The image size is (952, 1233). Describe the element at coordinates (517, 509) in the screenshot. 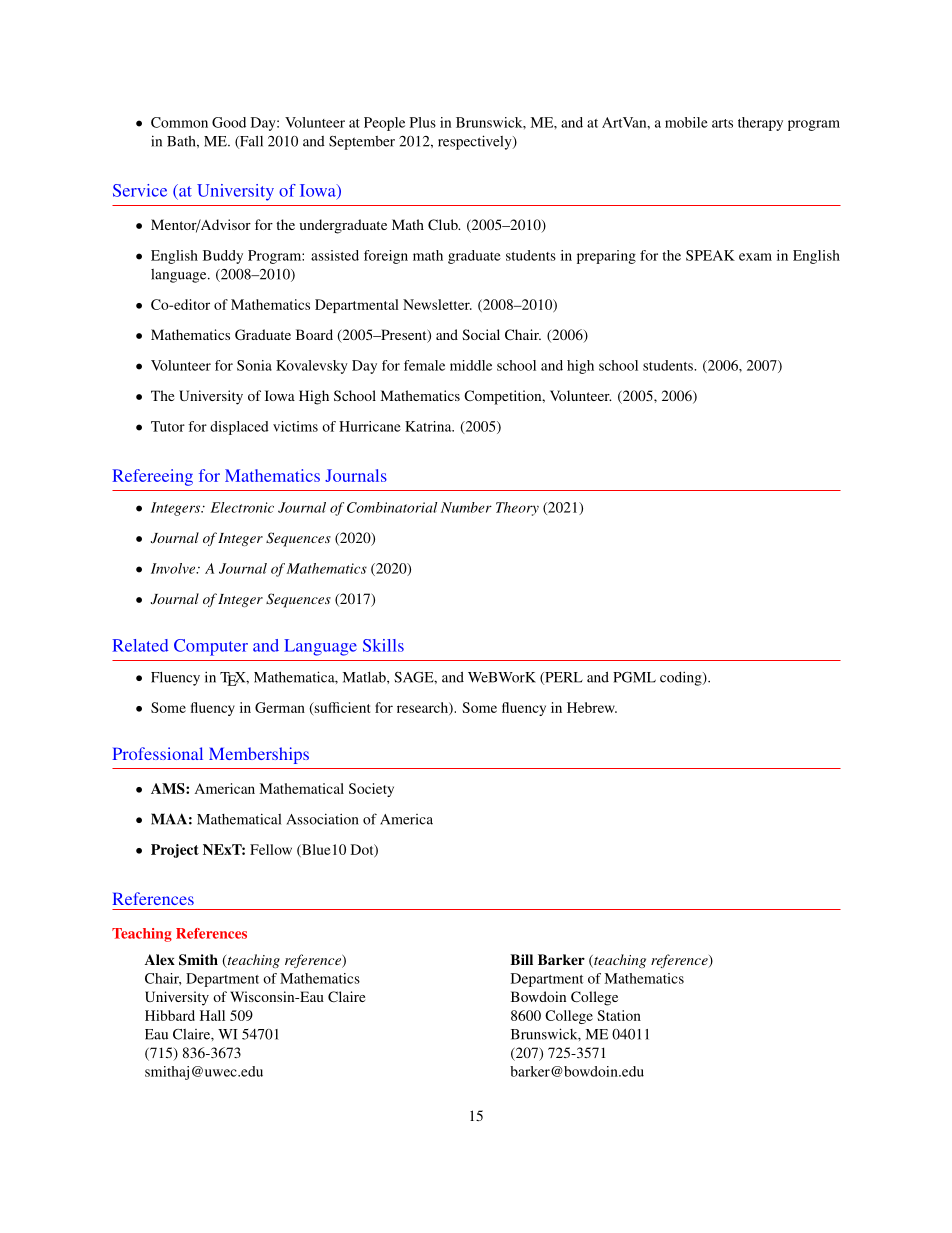

I see `Theory` at that location.
